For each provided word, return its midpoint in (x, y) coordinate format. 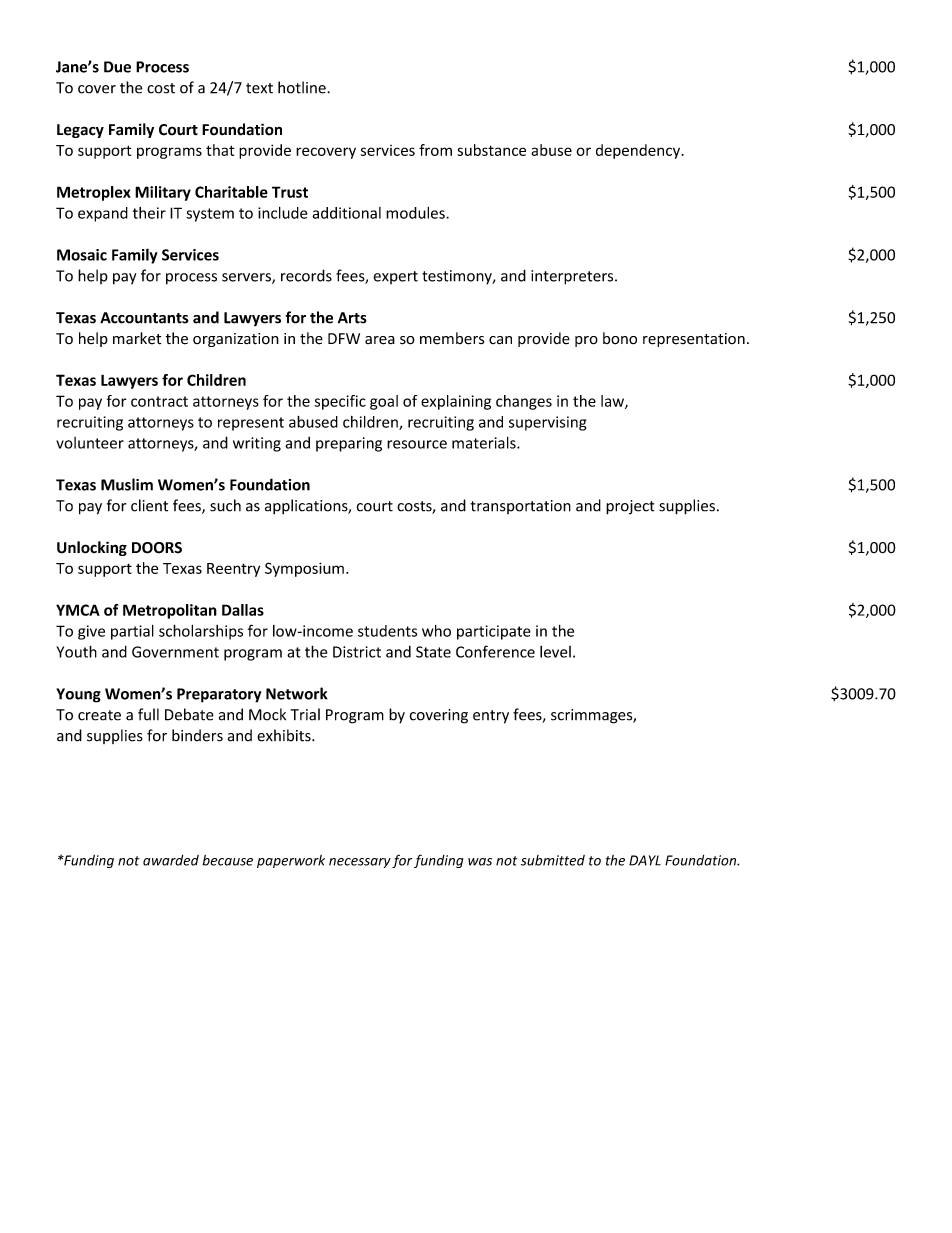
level (555, 651)
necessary (360, 863)
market (137, 338)
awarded (171, 860)
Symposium (304, 569)
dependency (639, 151)
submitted (553, 860)
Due (117, 67)
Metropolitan (170, 611)
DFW (344, 338)
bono (620, 338)
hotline (303, 87)
